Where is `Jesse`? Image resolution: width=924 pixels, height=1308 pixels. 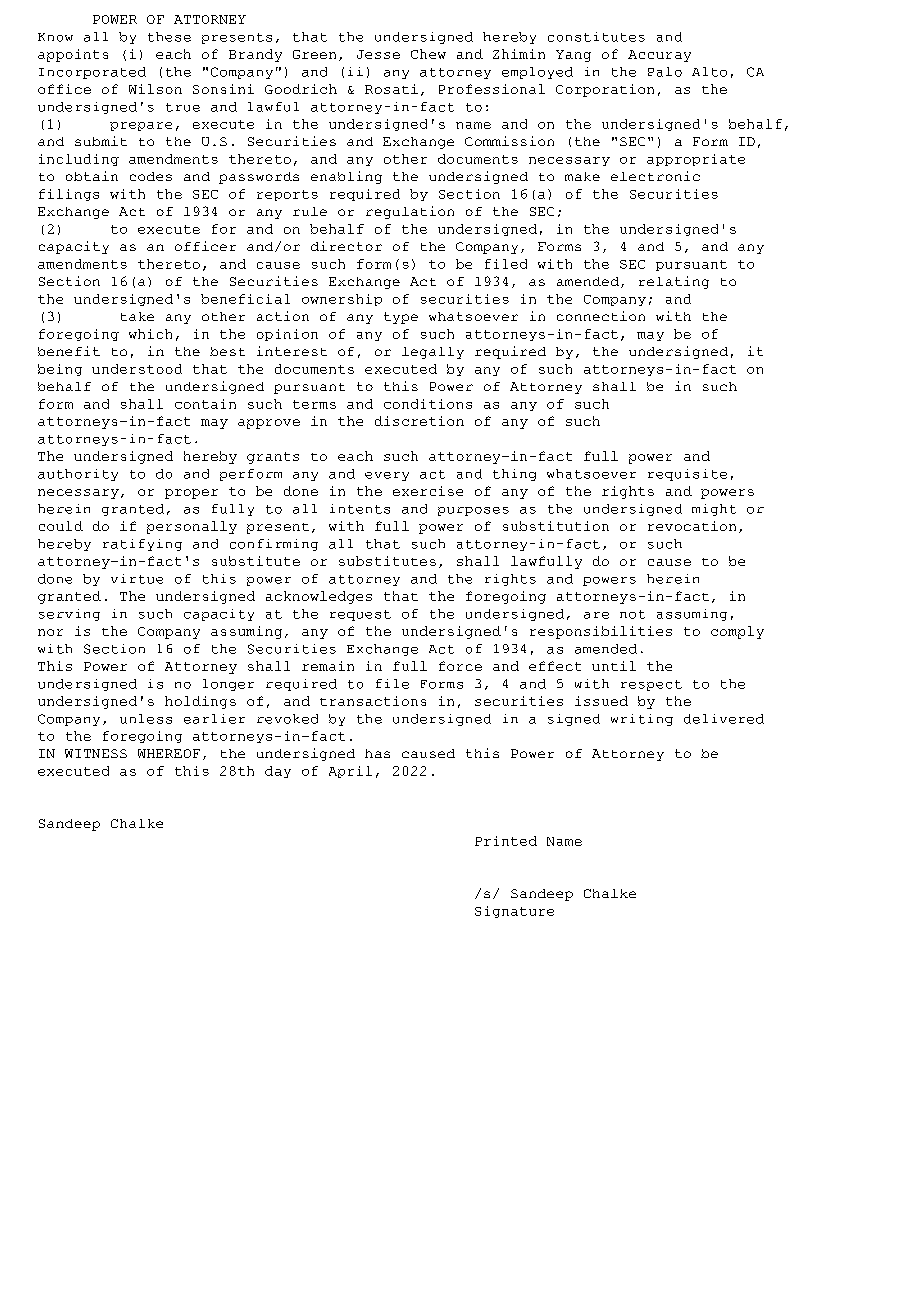
Jesse is located at coordinates (378, 54).
